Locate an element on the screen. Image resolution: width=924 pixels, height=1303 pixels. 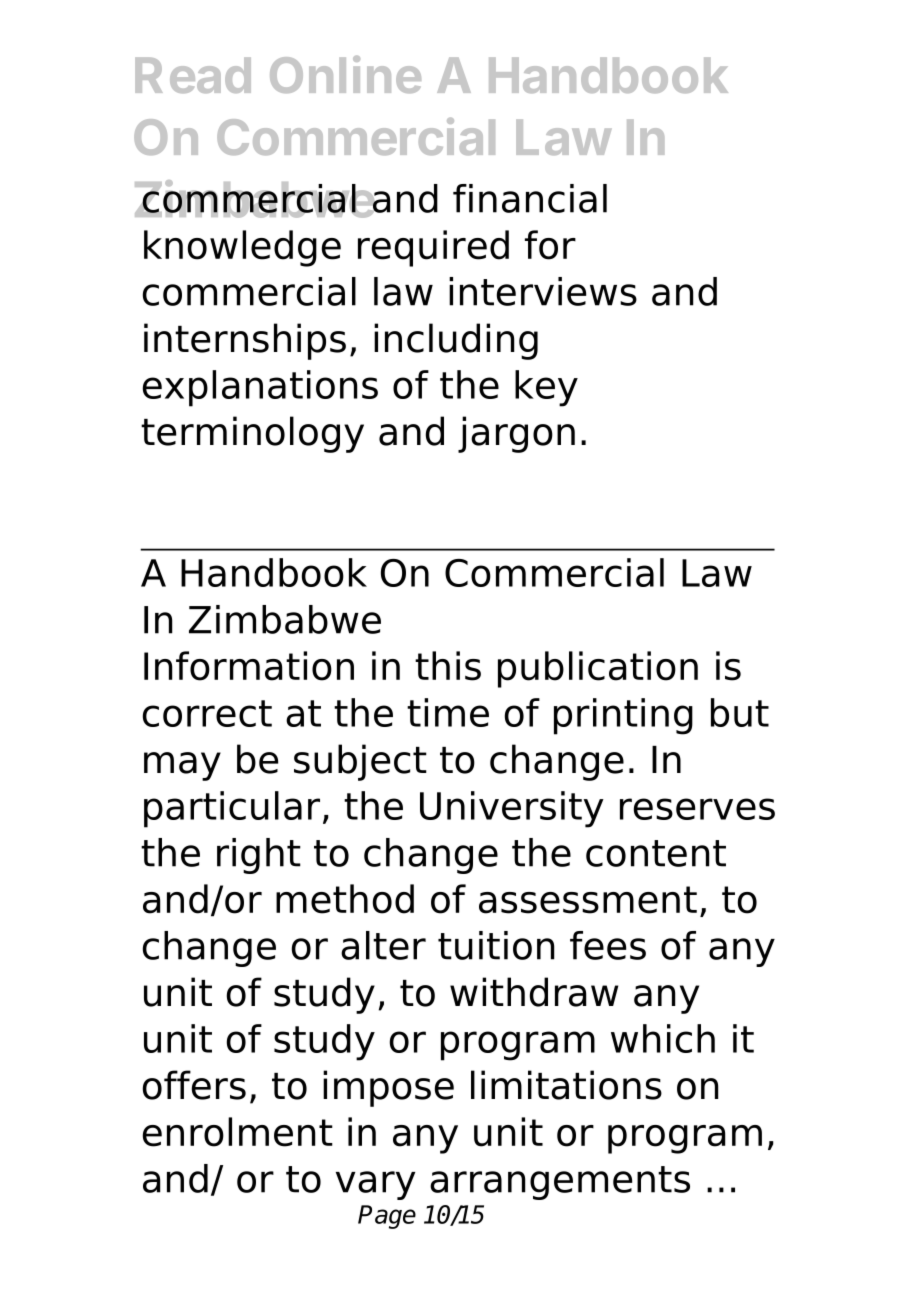
content is located at coordinates (656, 853).
